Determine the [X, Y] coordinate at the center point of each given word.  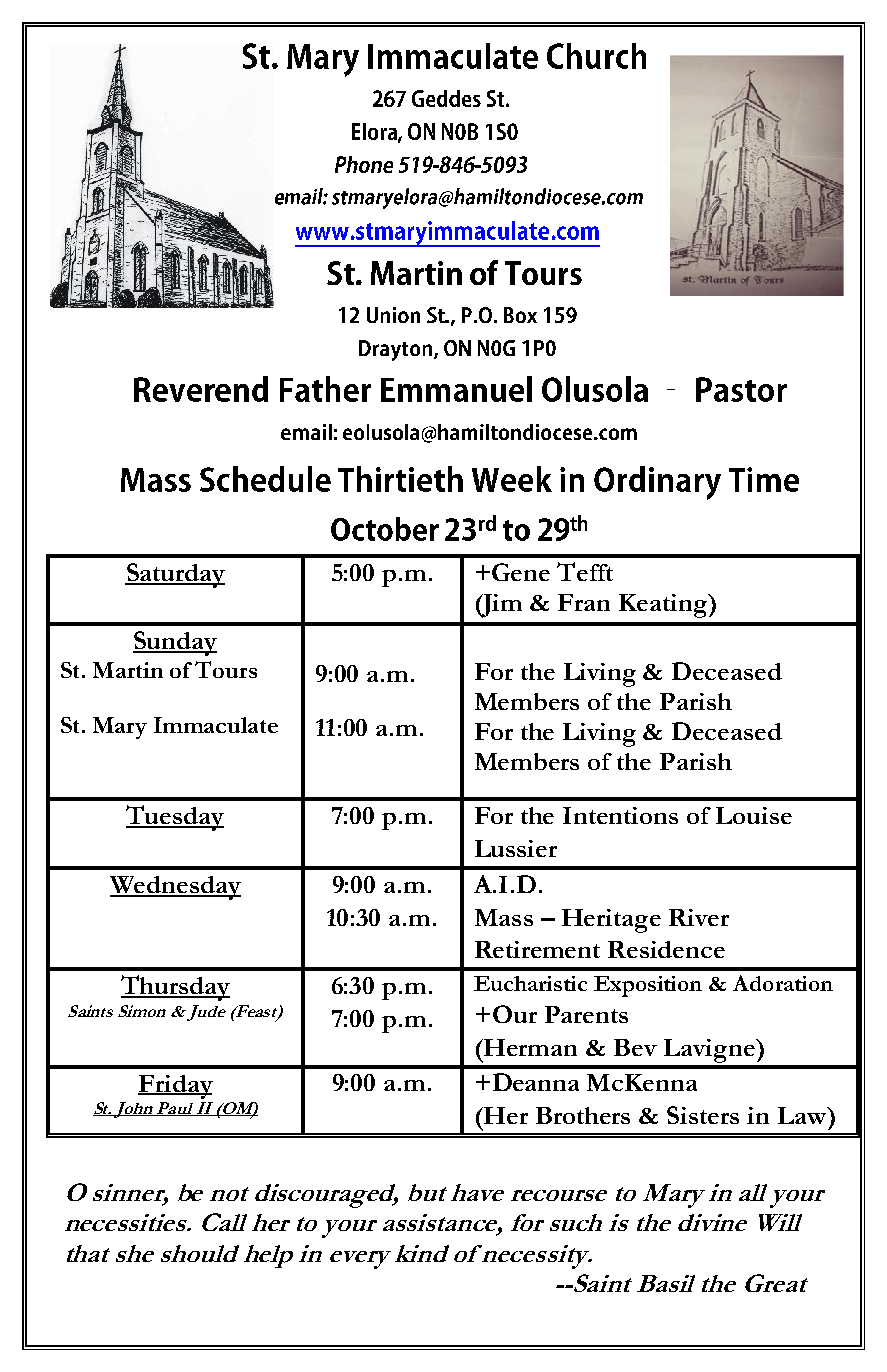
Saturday [175, 575]
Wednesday [175, 888]
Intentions [620, 815]
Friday [175, 1087]
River [699, 917]
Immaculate [216, 725]
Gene [521, 572]
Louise [754, 815]
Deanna [536, 1082]
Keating [664, 606]
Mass [504, 917]
